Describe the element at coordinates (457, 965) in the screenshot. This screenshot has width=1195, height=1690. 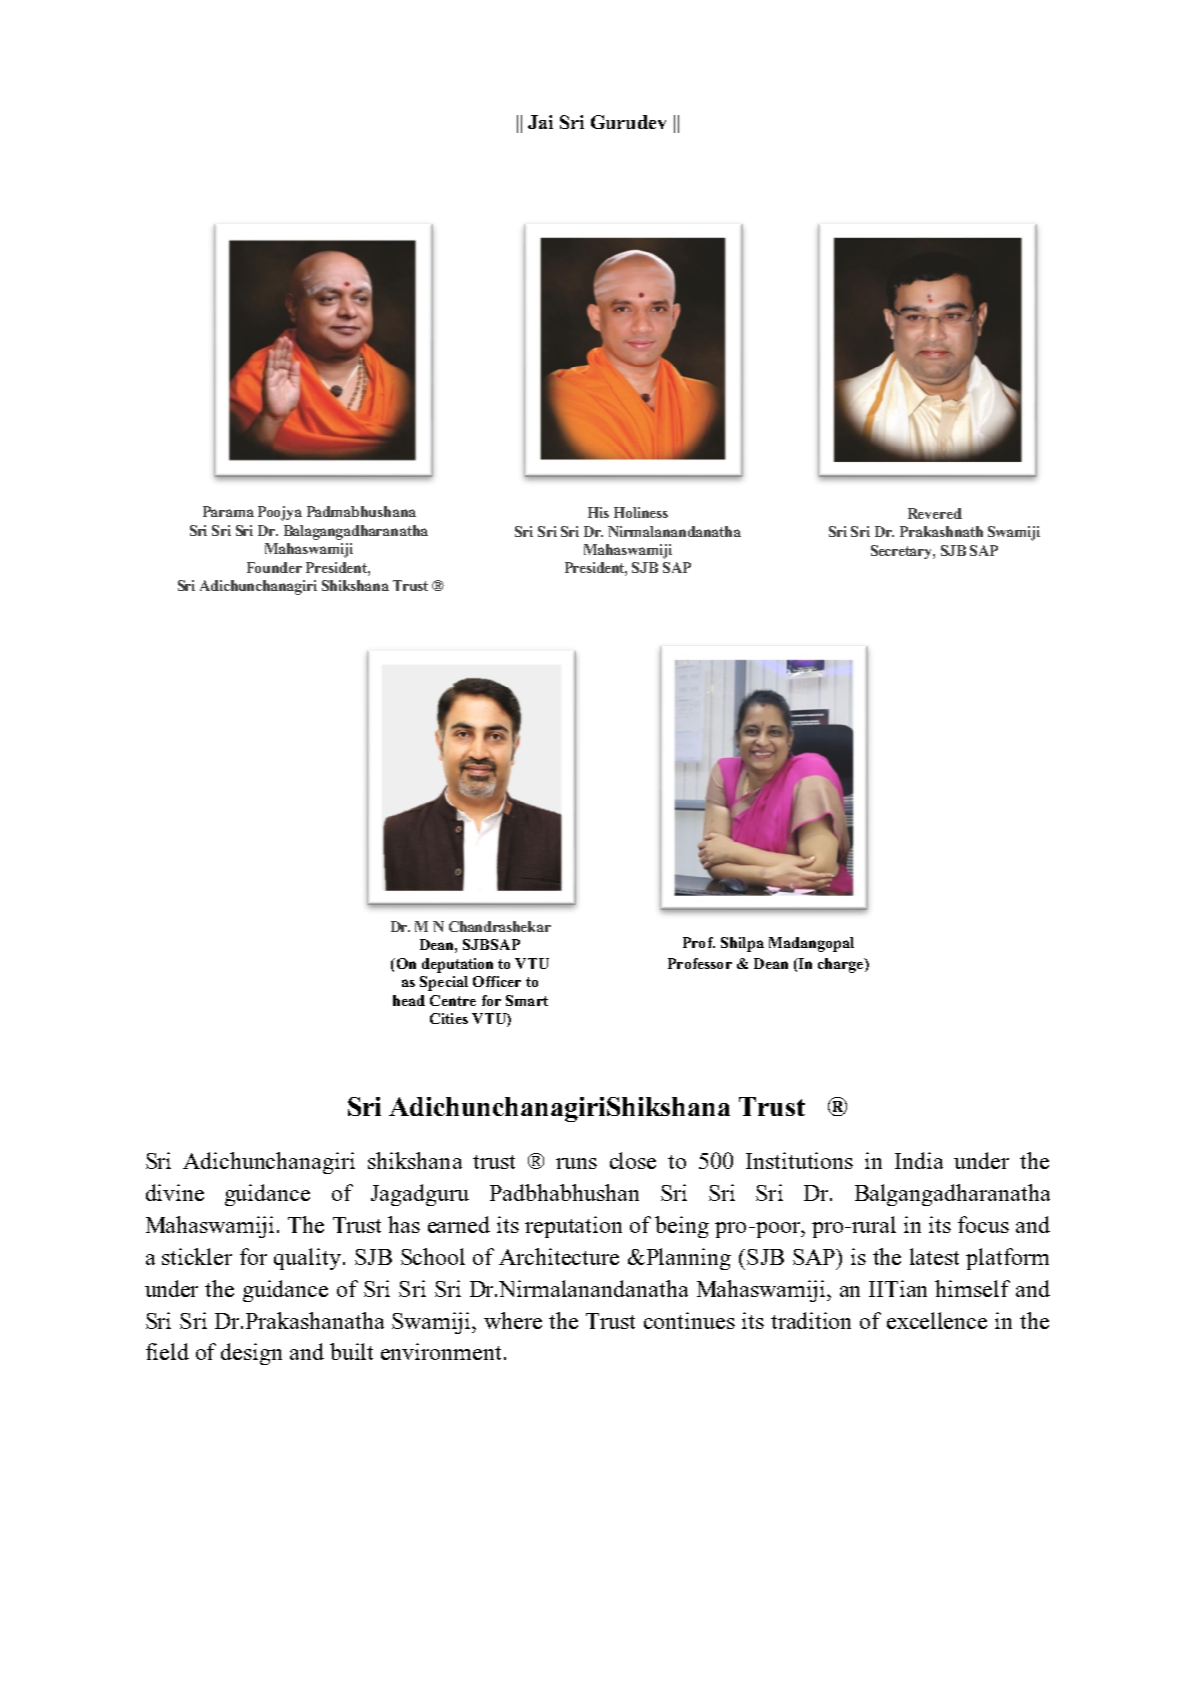
I see `deputation` at that location.
